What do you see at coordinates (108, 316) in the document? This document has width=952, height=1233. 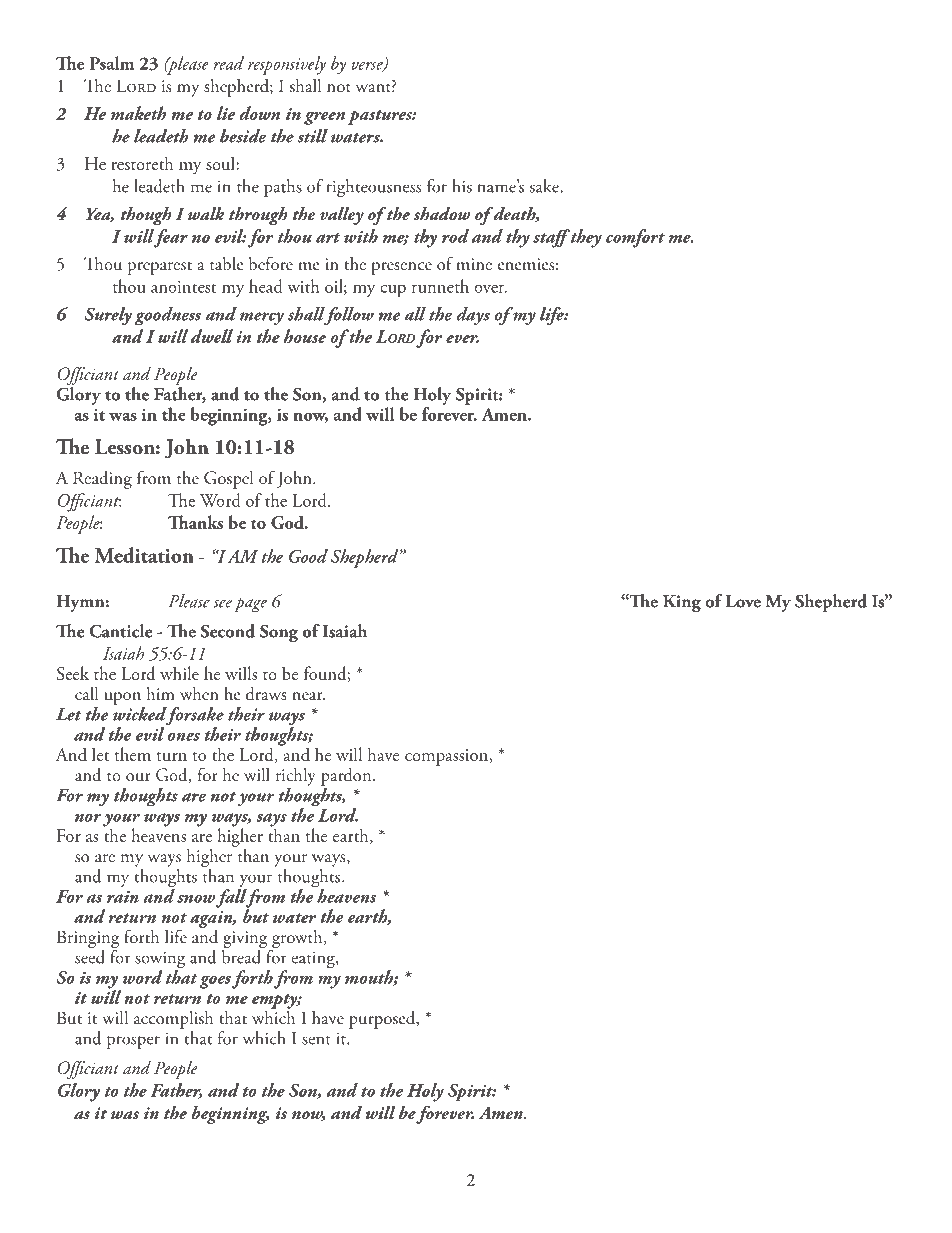 I see `Surely` at bounding box center [108, 316].
